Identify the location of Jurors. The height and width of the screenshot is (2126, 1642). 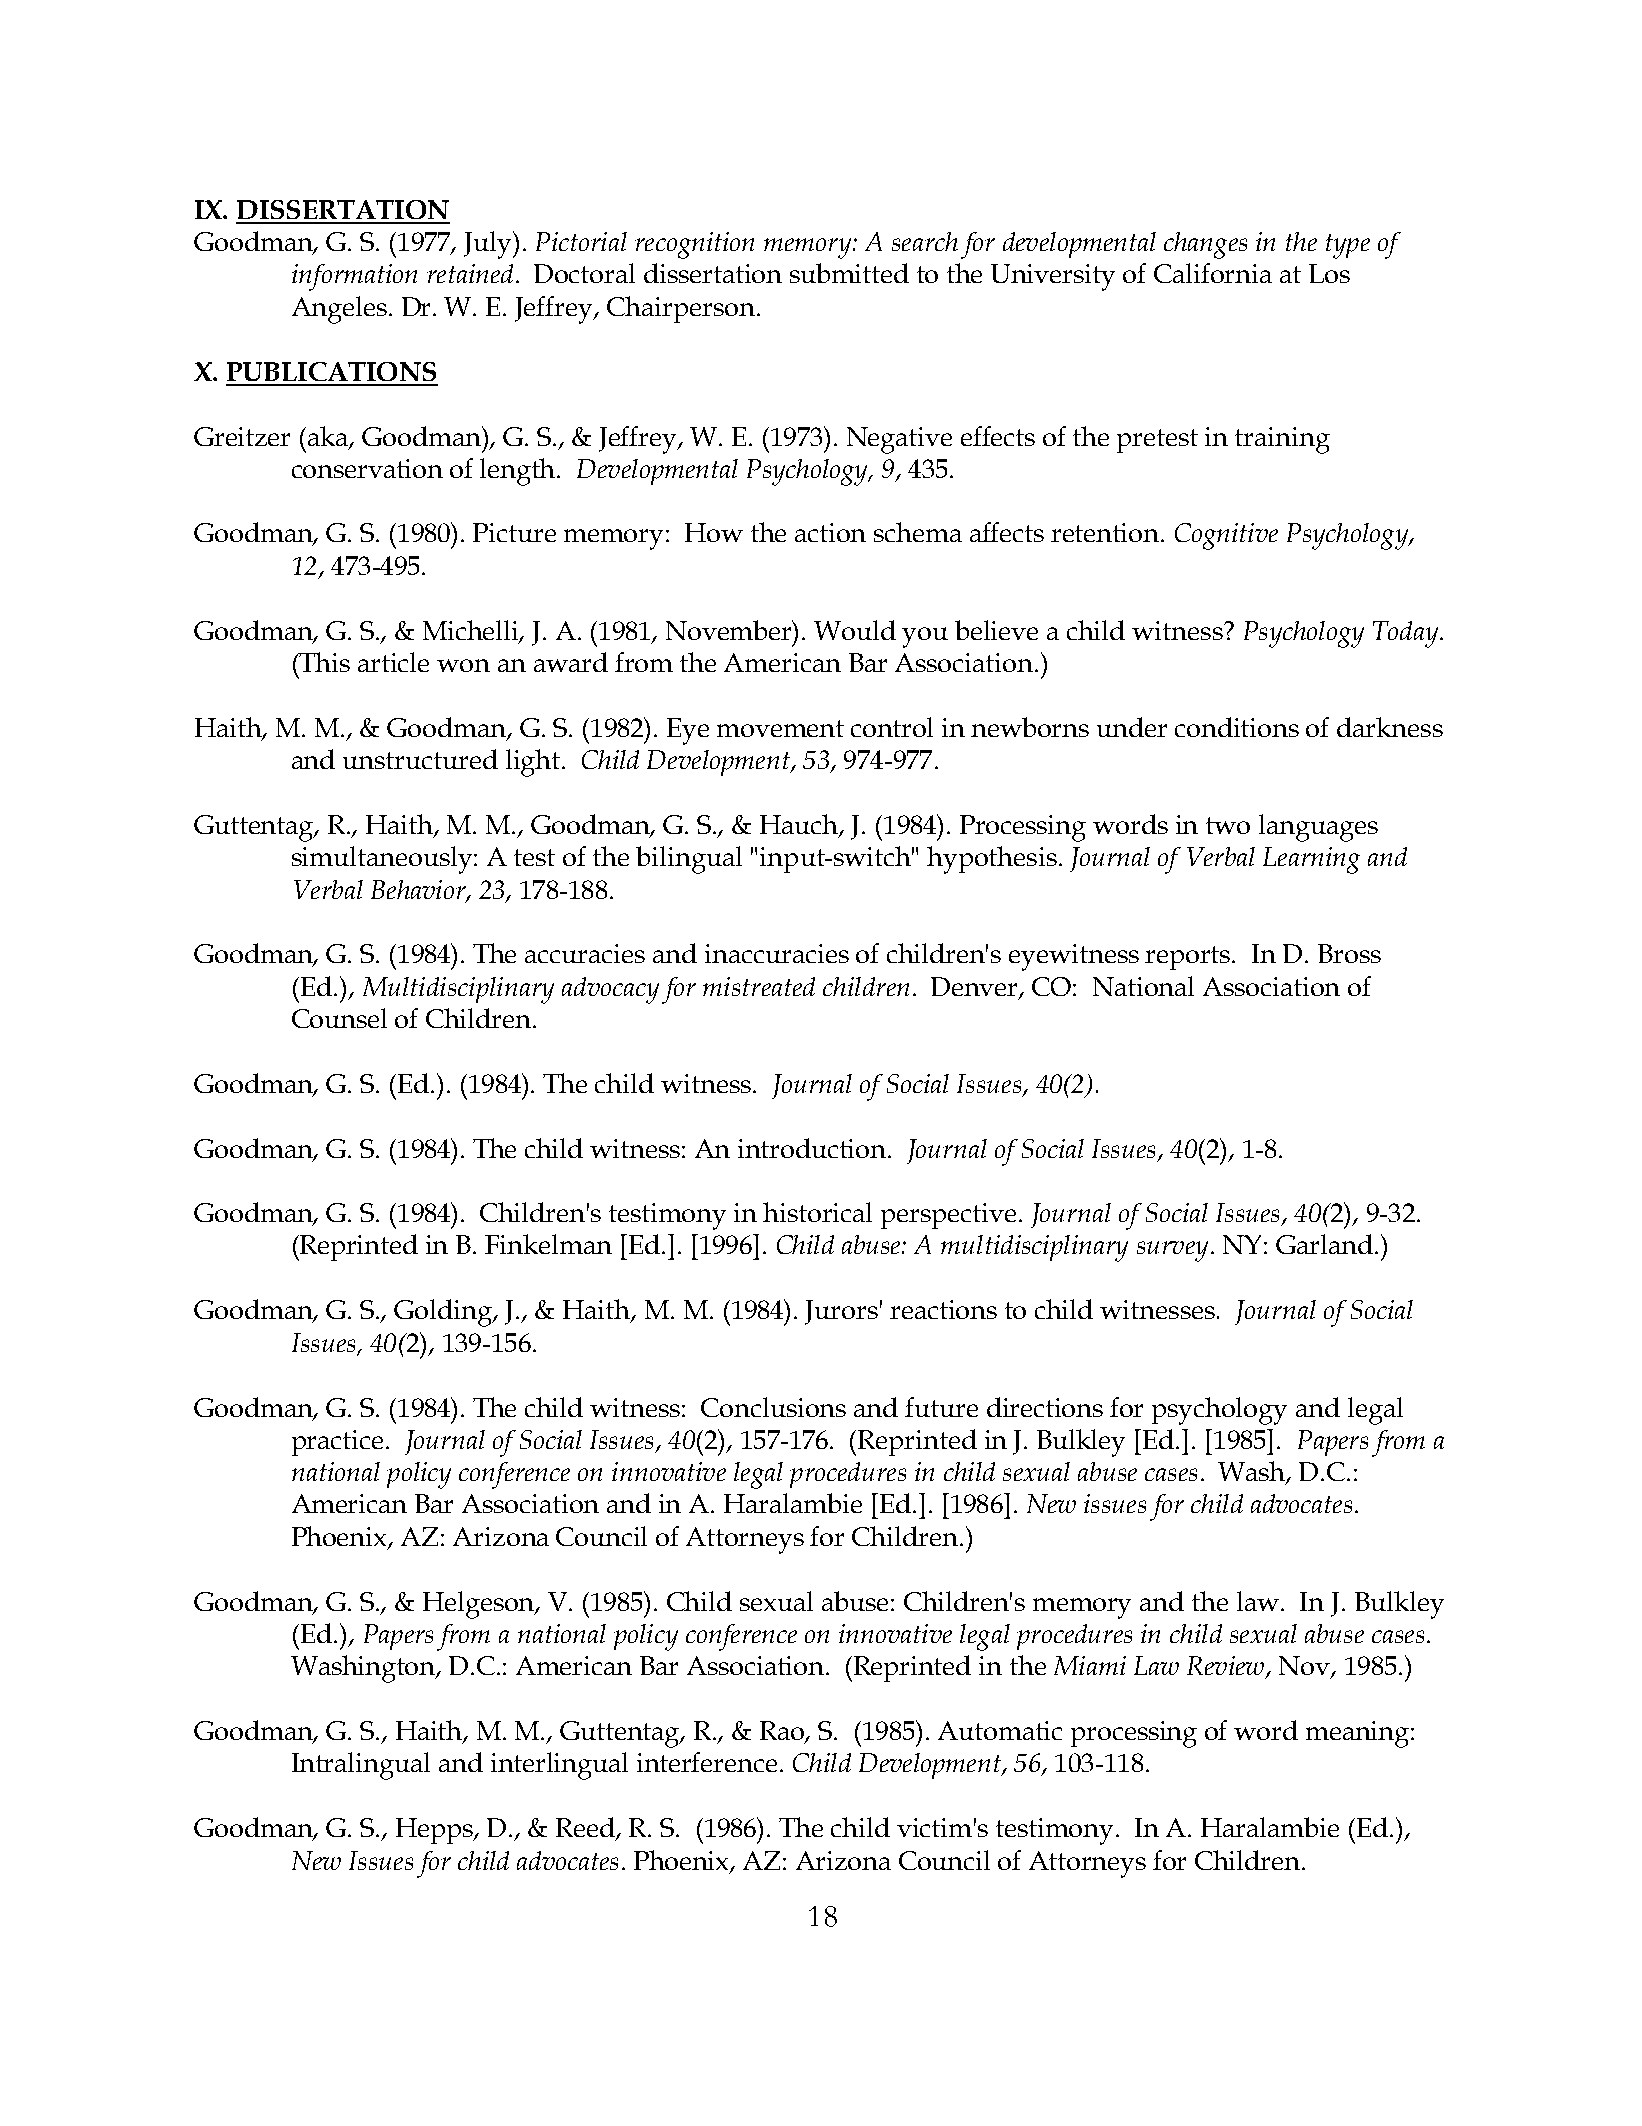
(841, 1312).
